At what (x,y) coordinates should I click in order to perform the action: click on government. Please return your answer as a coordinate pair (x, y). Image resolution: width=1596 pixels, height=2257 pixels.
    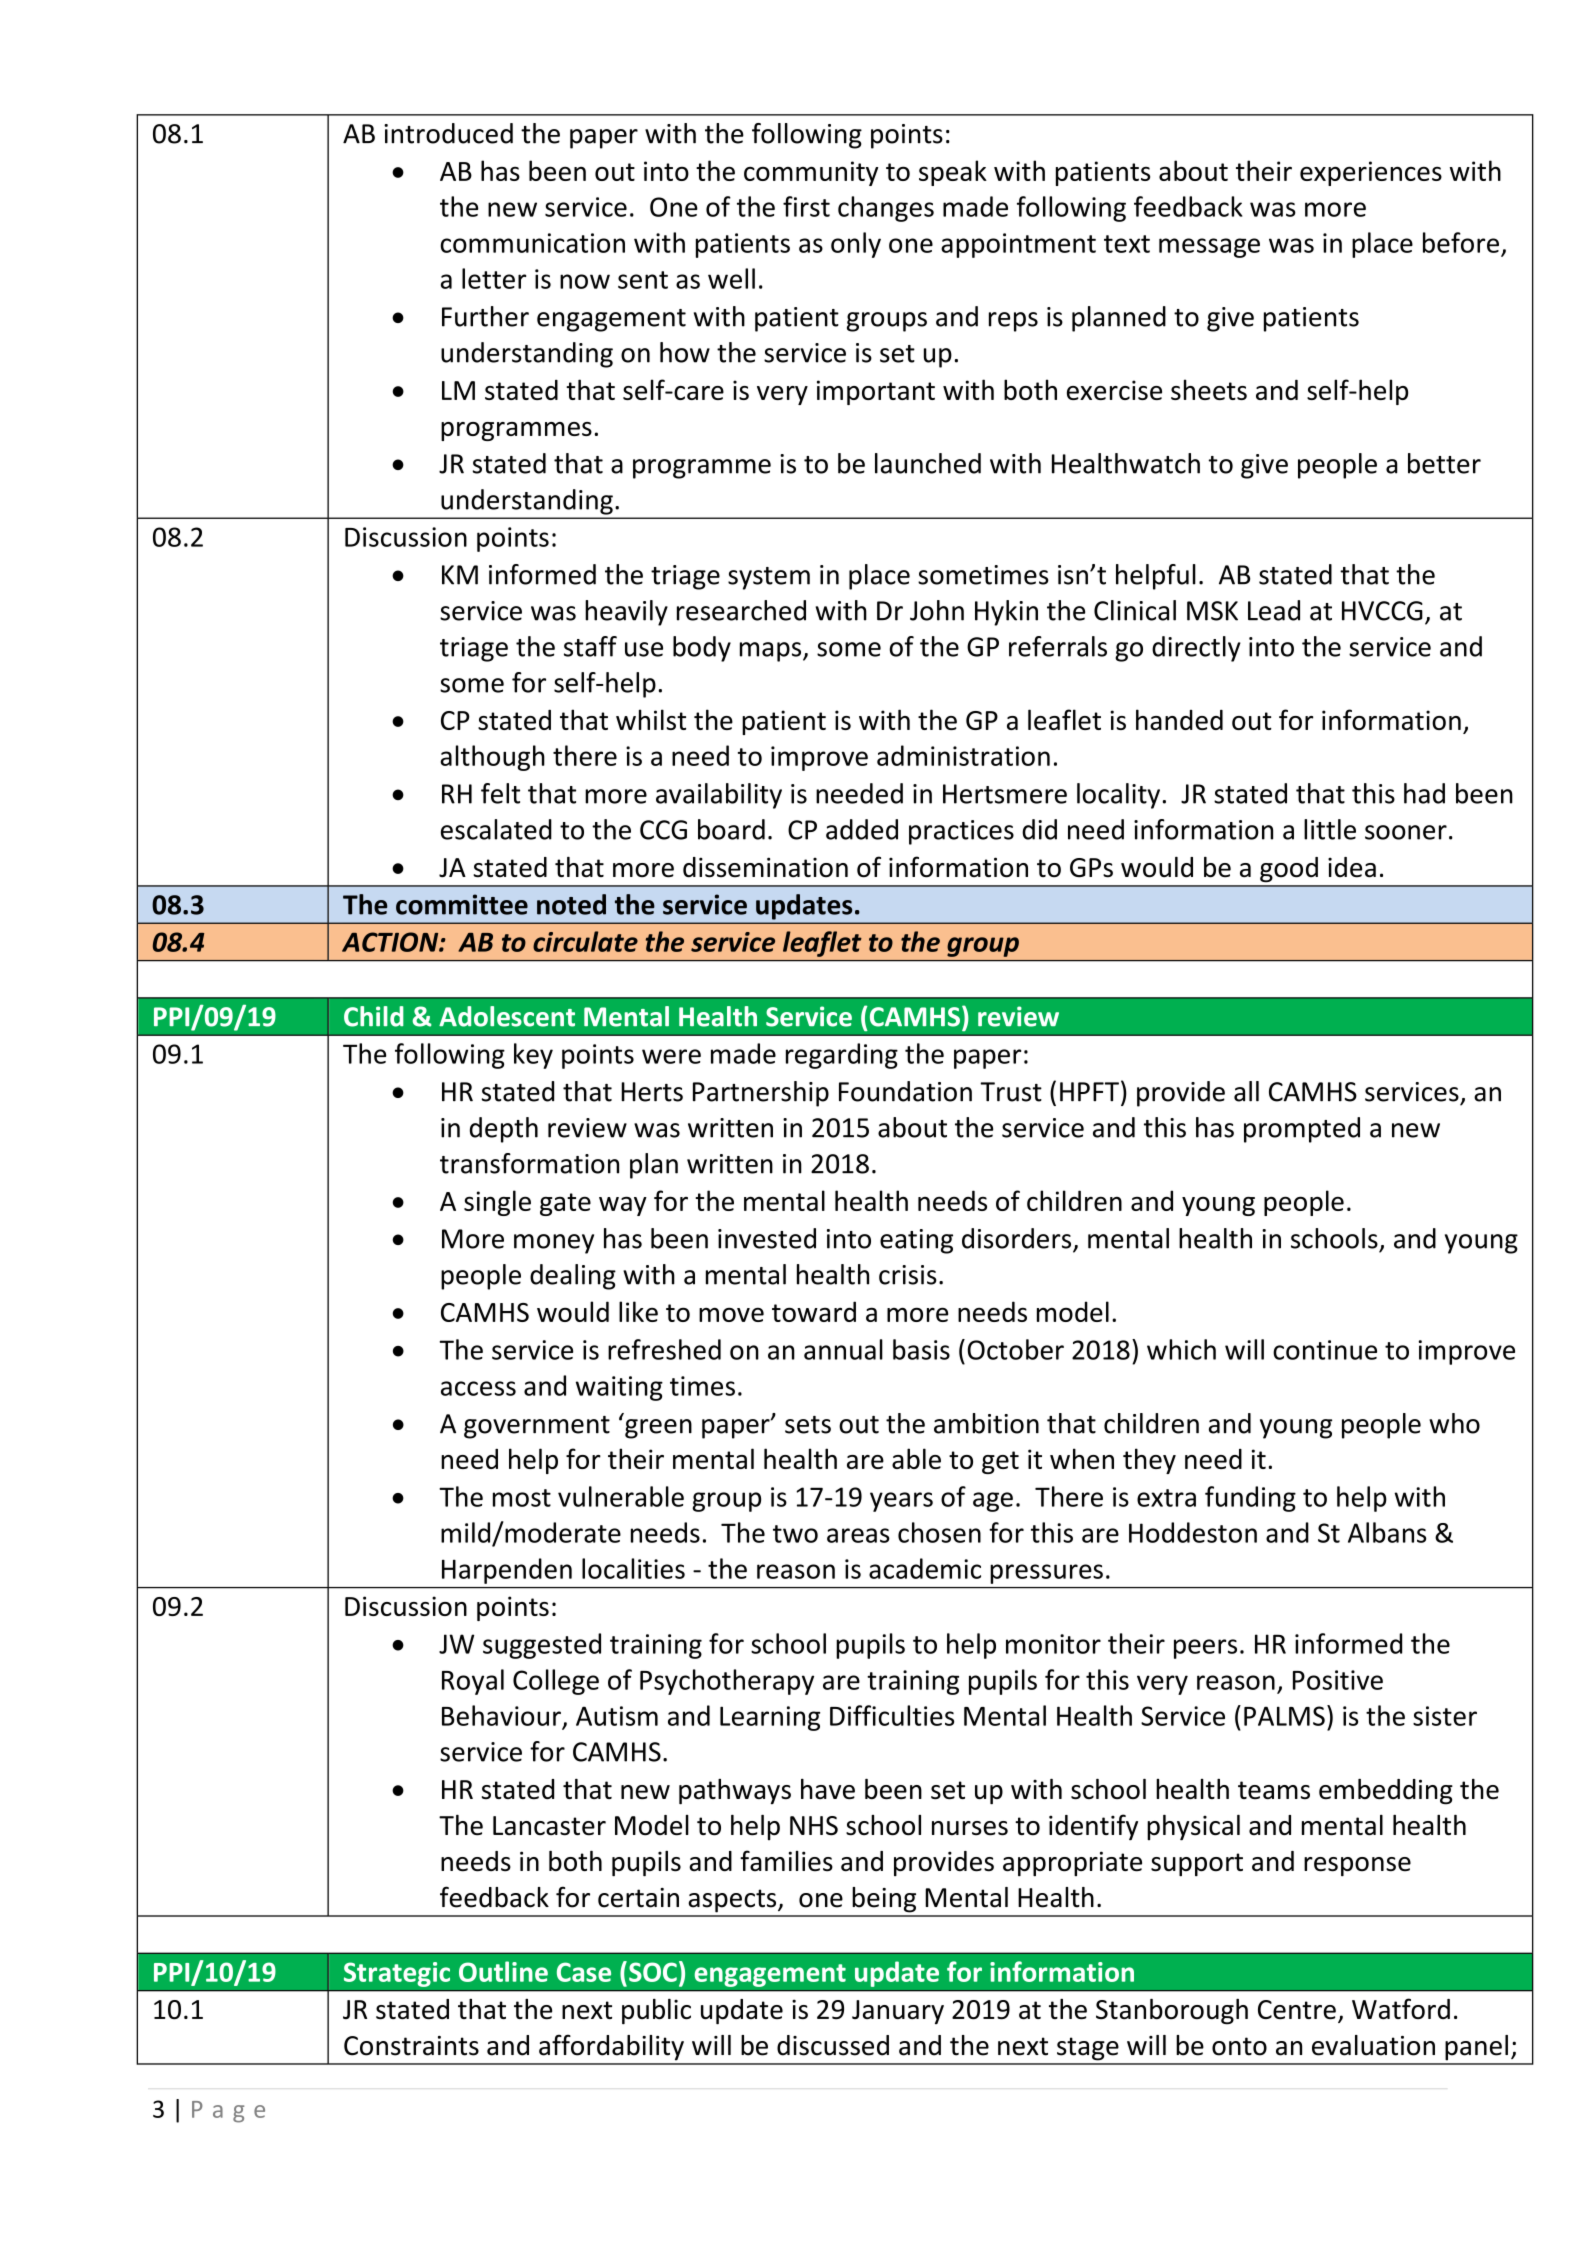
    Looking at the image, I should click on (537, 1427).
